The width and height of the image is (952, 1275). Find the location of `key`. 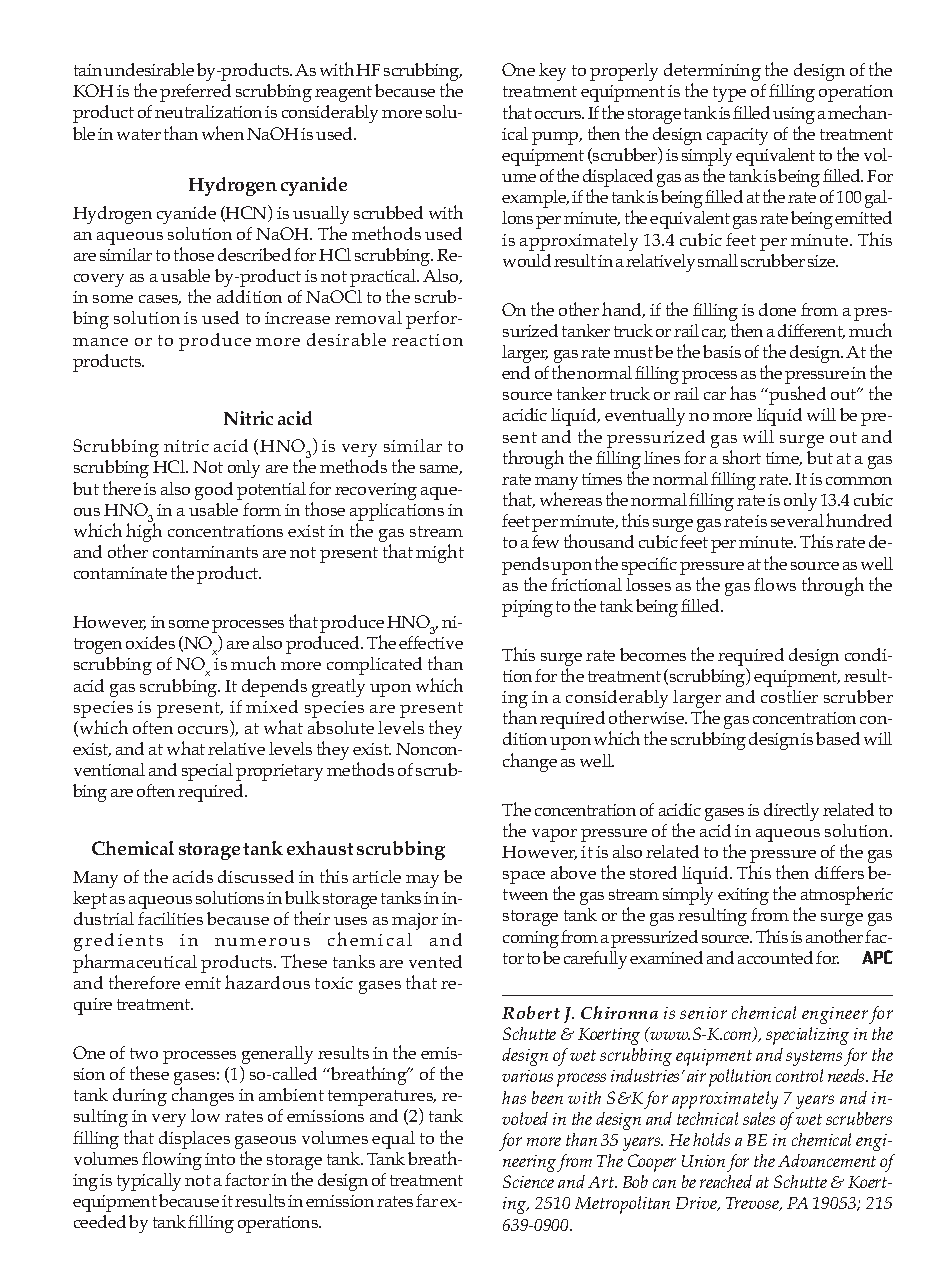

key is located at coordinates (552, 72).
